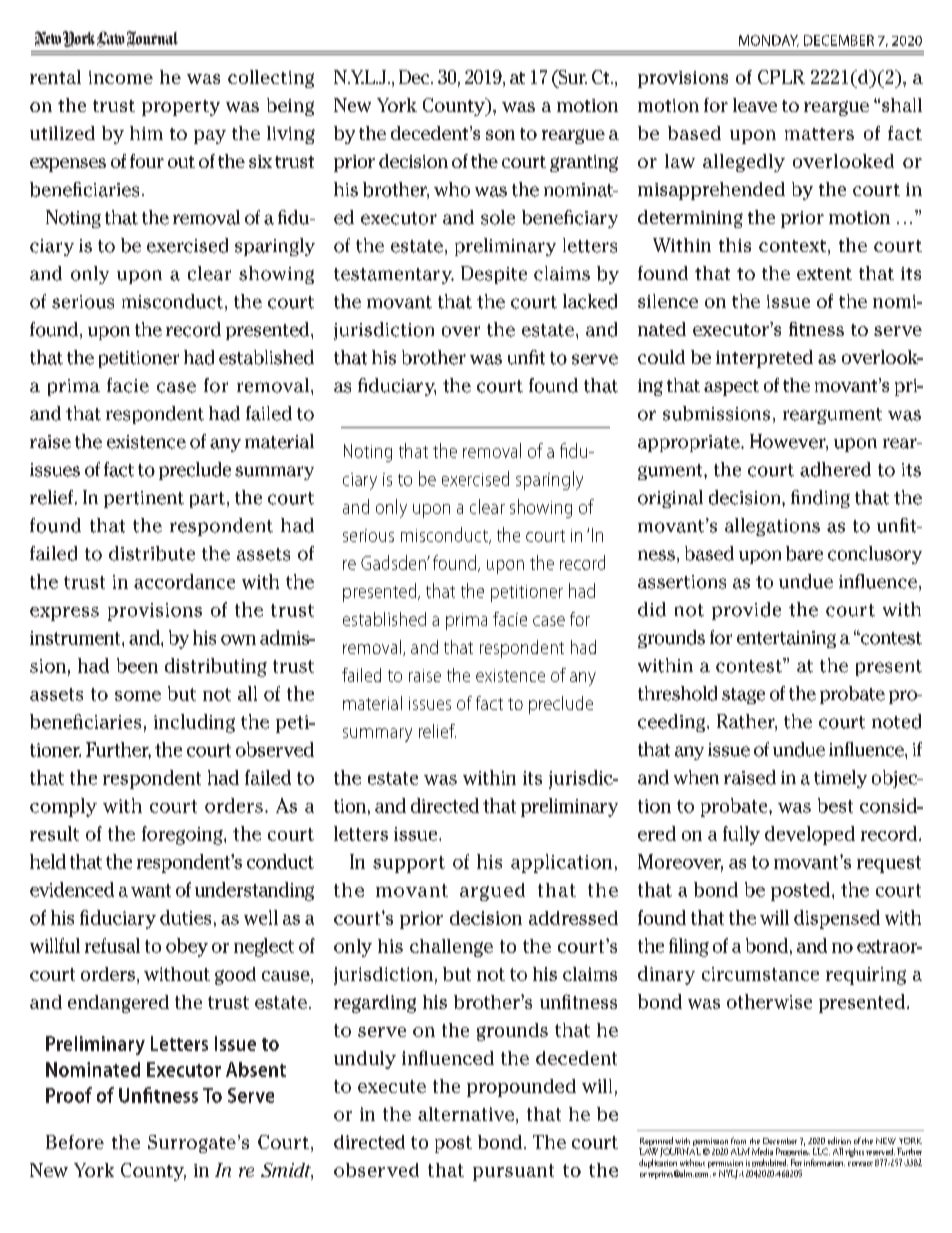  I want to click on Monday, so click(769, 41).
